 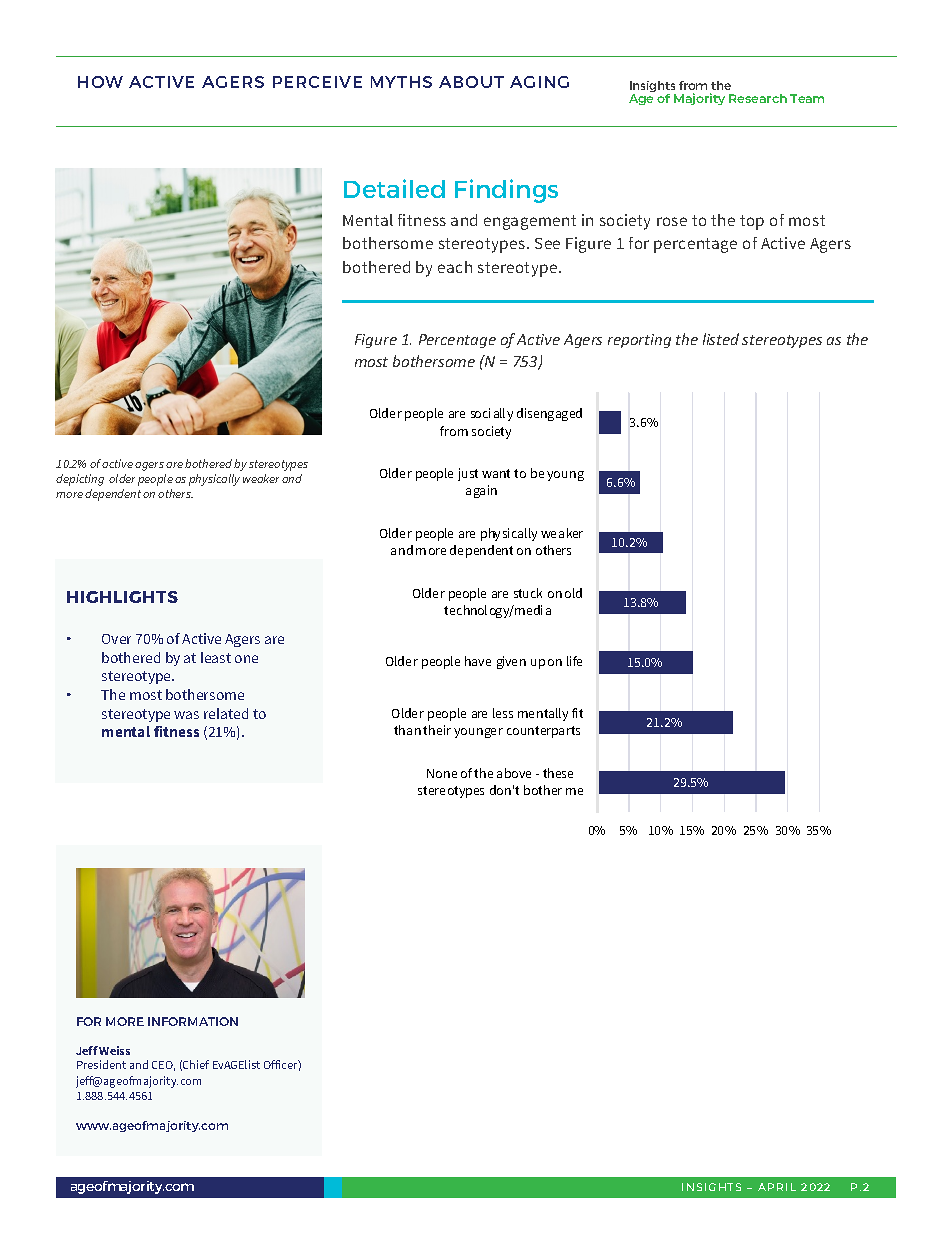 What do you see at coordinates (100, 82) in the document?
I see `HOW` at bounding box center [100, 82].
